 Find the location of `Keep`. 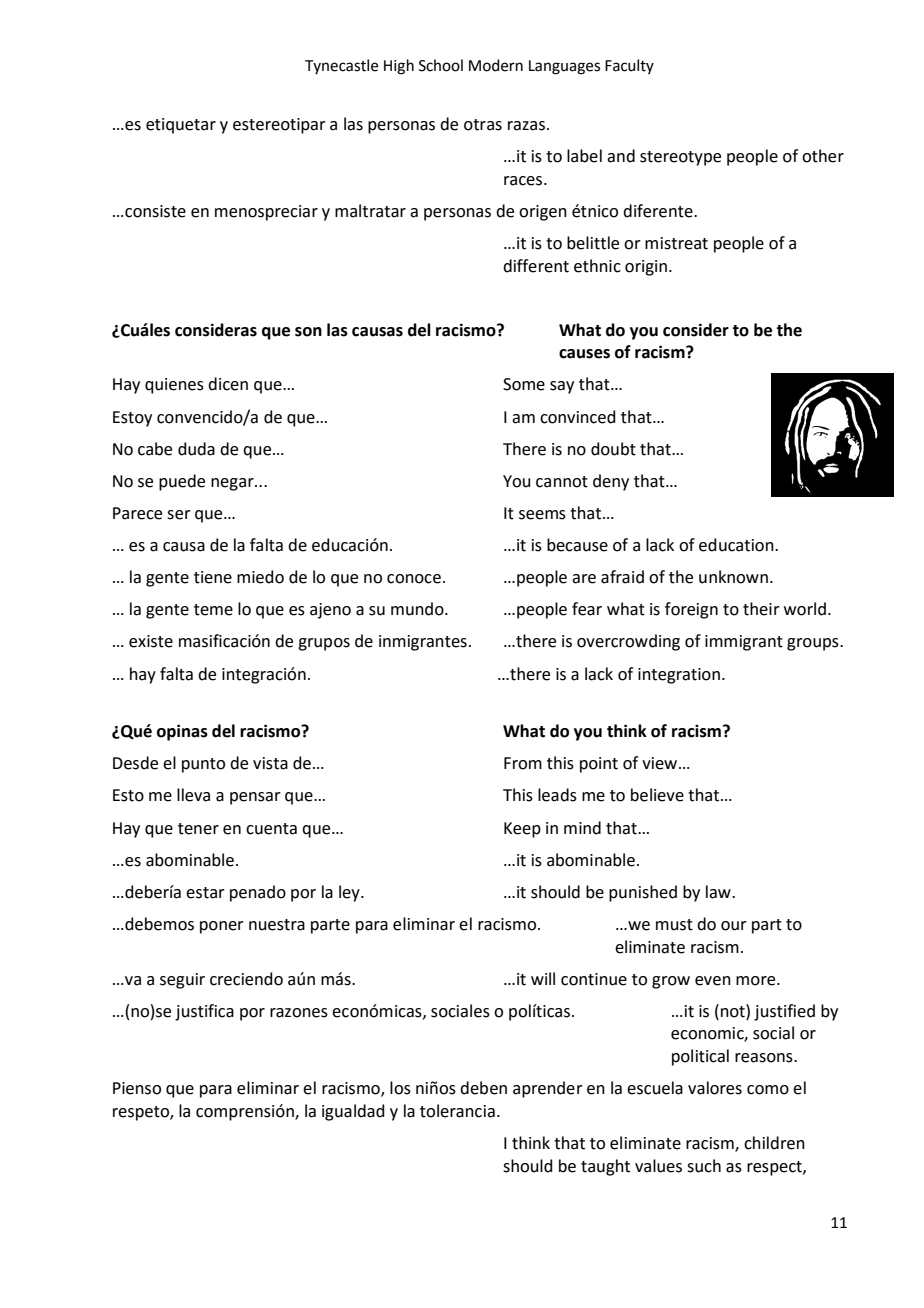

Keep is located at coordinates (522, 830).
